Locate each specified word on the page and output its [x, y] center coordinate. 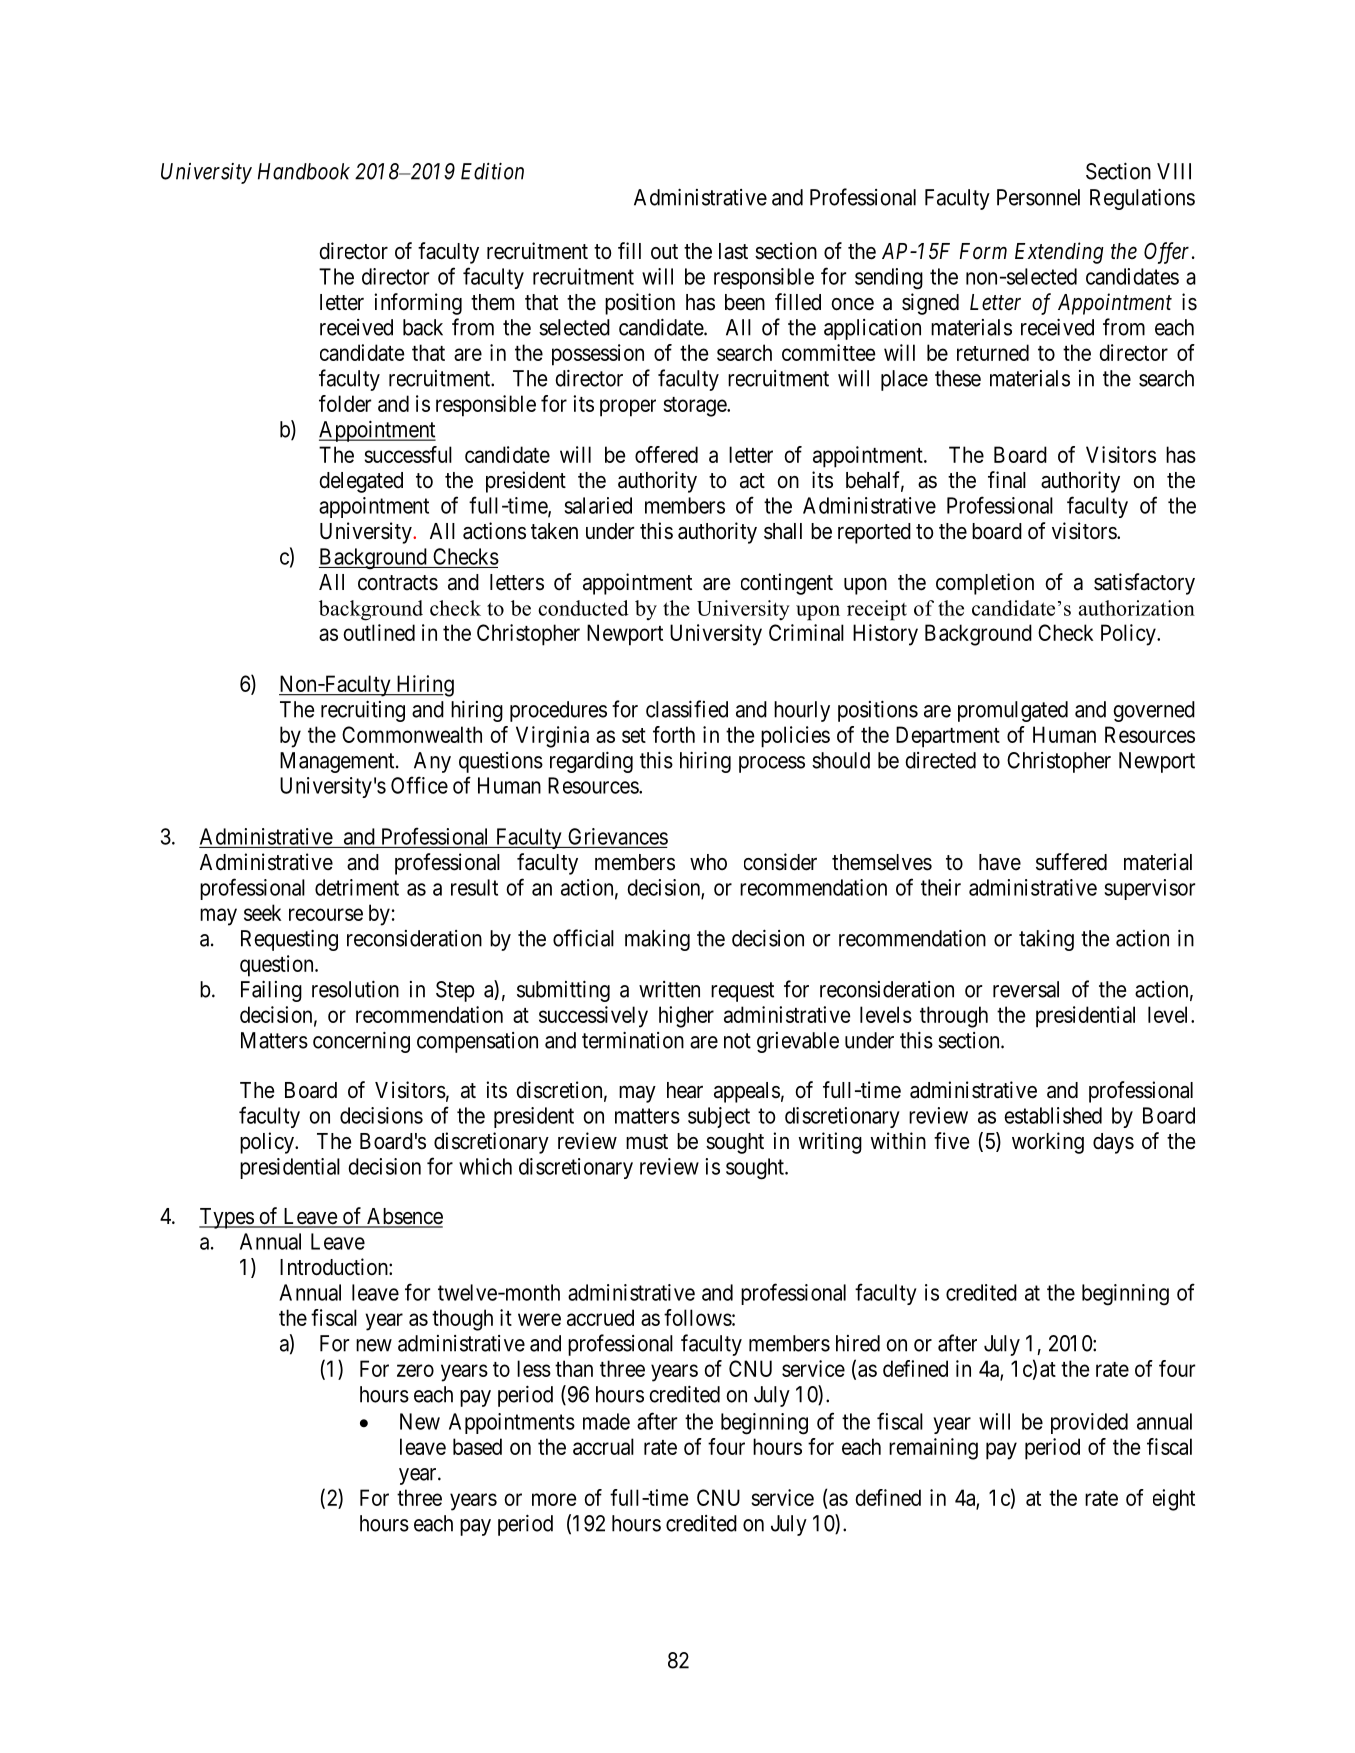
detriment [357, 887]
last [733, 251]
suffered [1071, 862]
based [477, 1446]
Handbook [304, 171]
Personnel [1038, 197]
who [708, 862]
